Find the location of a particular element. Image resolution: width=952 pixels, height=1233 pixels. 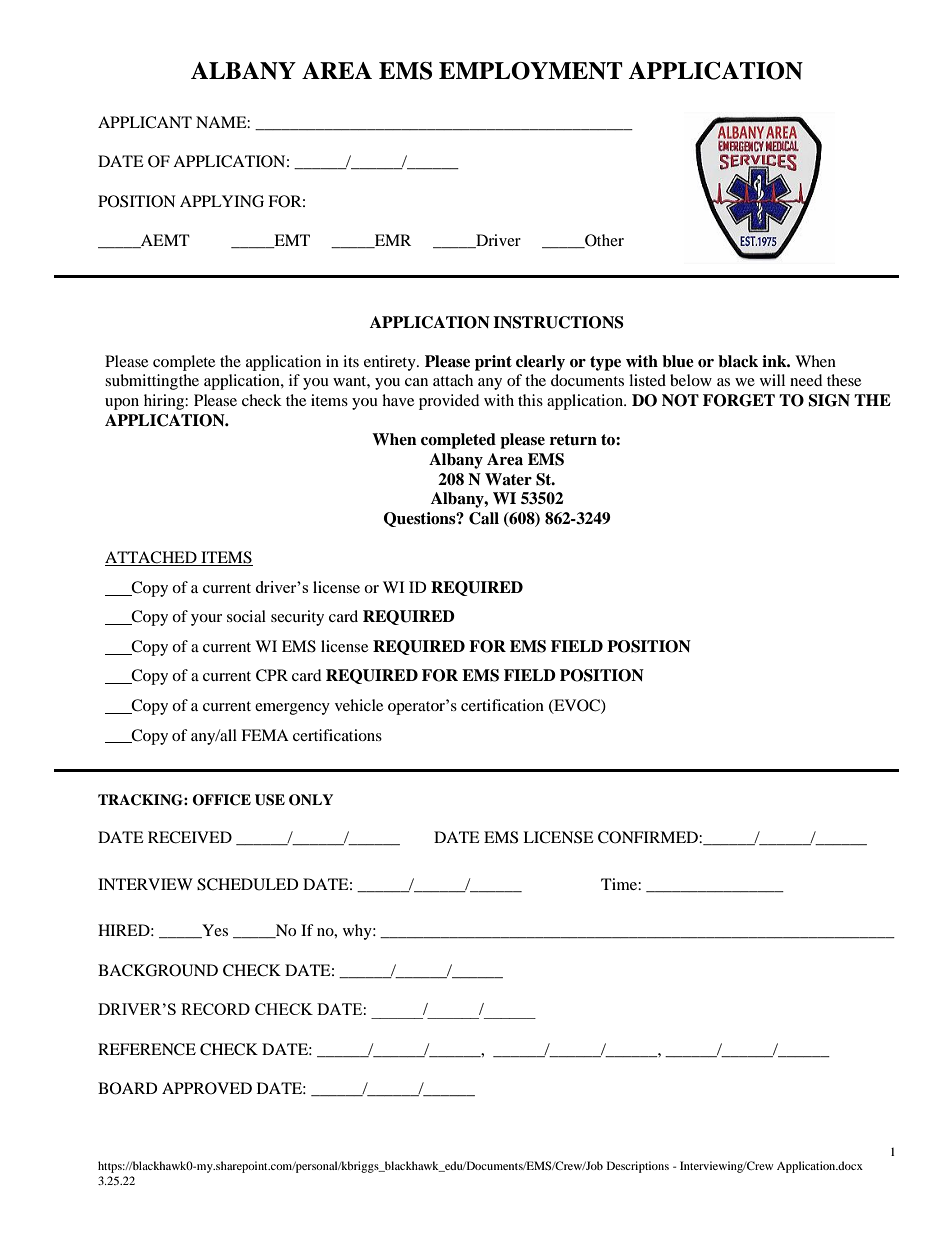

EMPLOYMENT is located at coordinates (531, 71).
